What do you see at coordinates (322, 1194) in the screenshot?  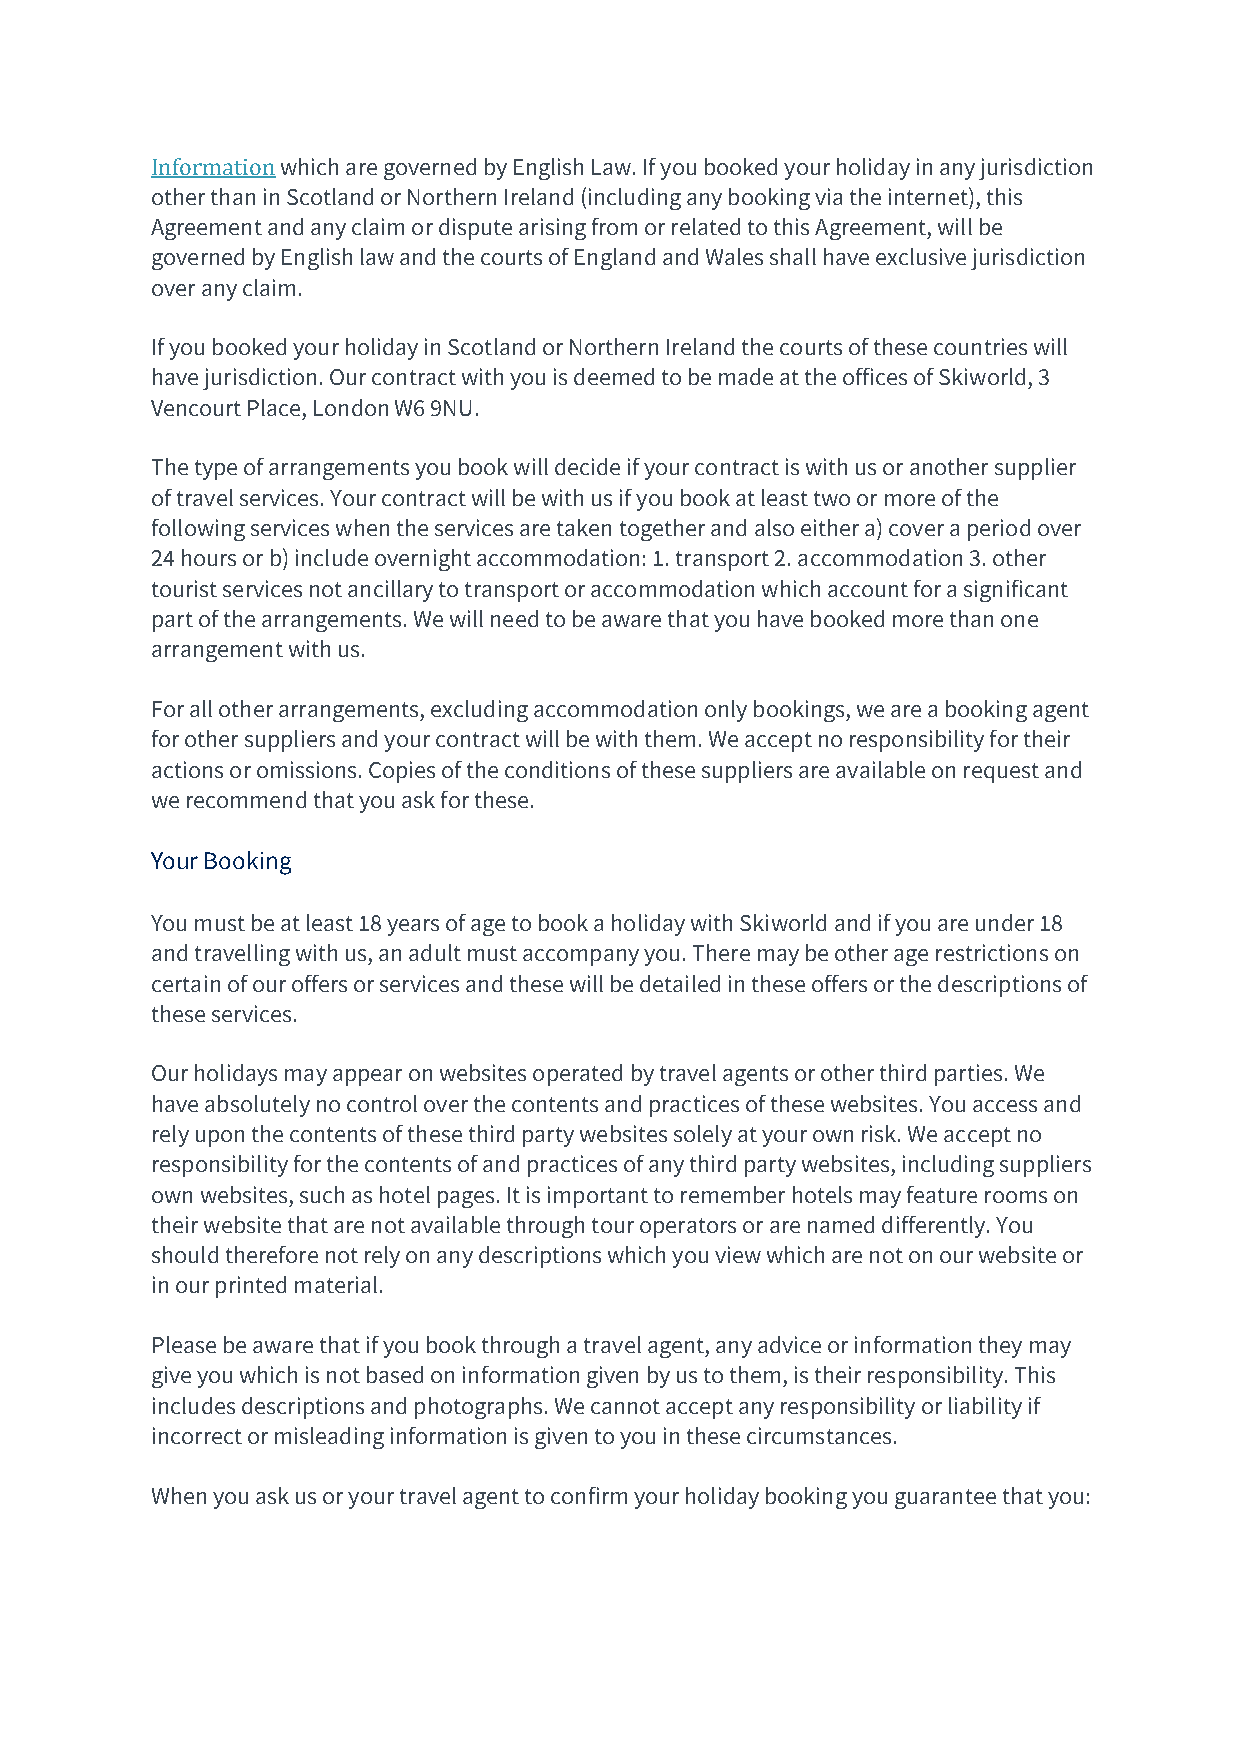 I see `such` at bounding box center [322, 1194].
